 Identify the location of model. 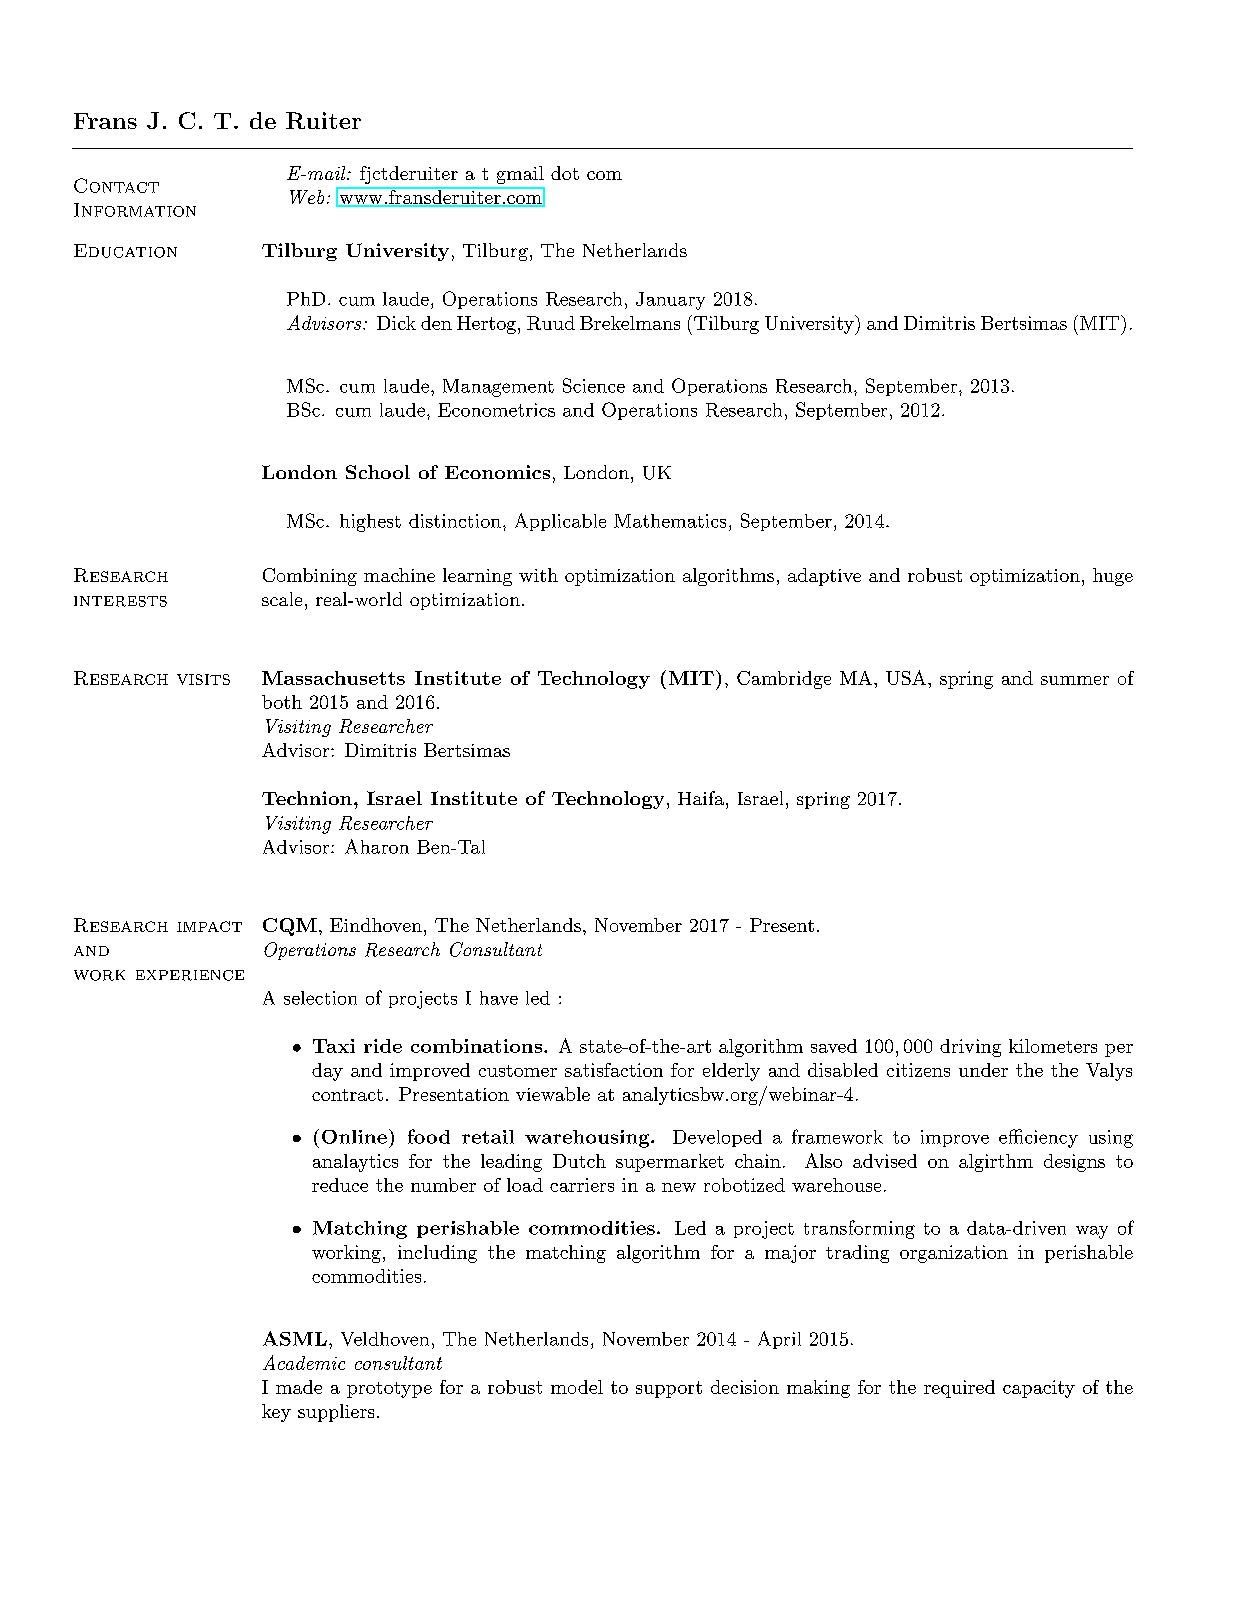
(577, 1387).
